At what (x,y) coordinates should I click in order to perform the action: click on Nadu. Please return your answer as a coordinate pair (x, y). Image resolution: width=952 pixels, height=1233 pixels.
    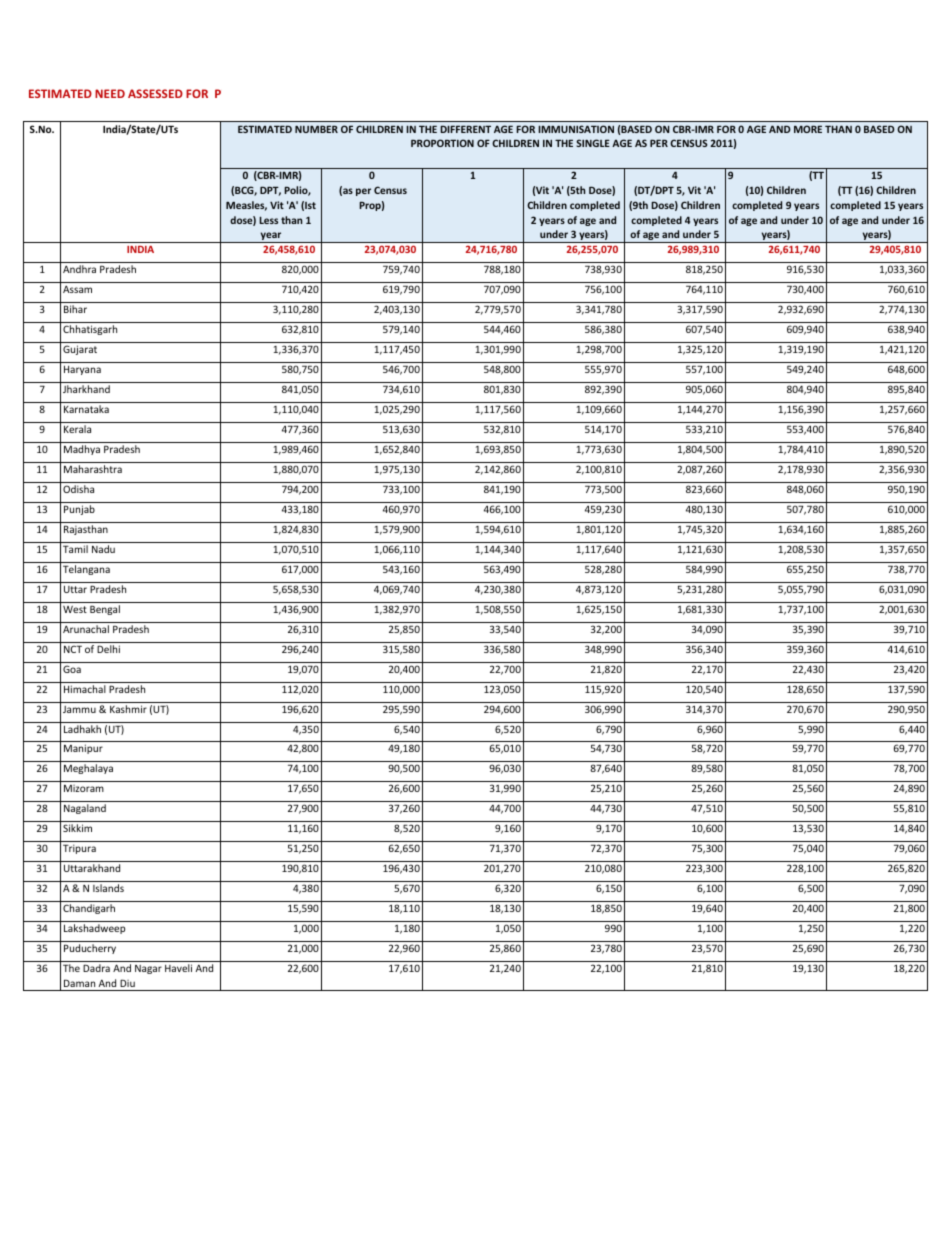
    Looking at the image, I should click on (103, 549).
